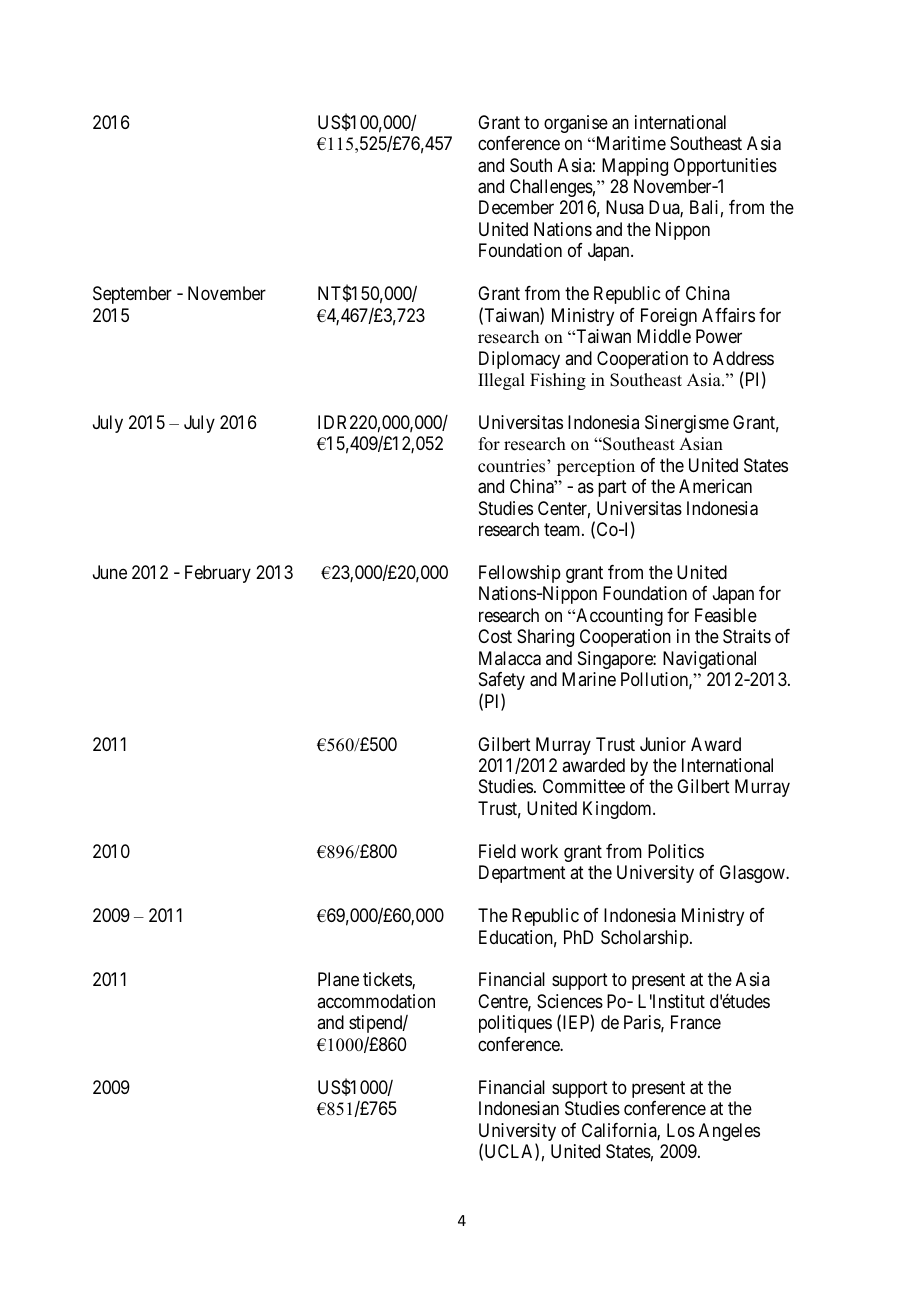  What do you see at coordinates (338, 979) in the image?
I see `Plane` at bounding box center [338, 979].
